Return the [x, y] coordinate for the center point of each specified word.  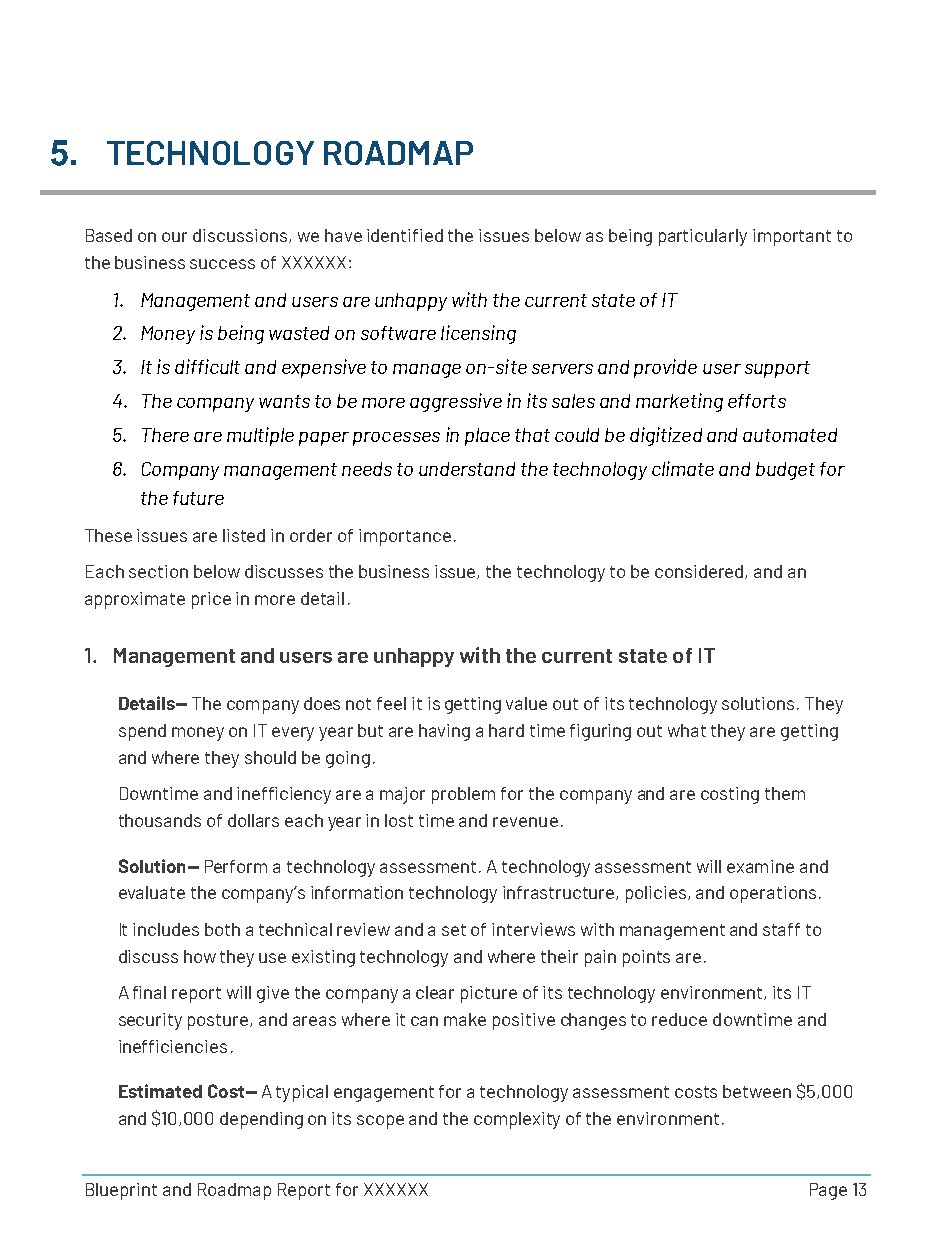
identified [405, 235]
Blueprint [121, 1191]
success [222, 264]
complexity [517, 1120]
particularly [703, 237]
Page [828, 1191]
